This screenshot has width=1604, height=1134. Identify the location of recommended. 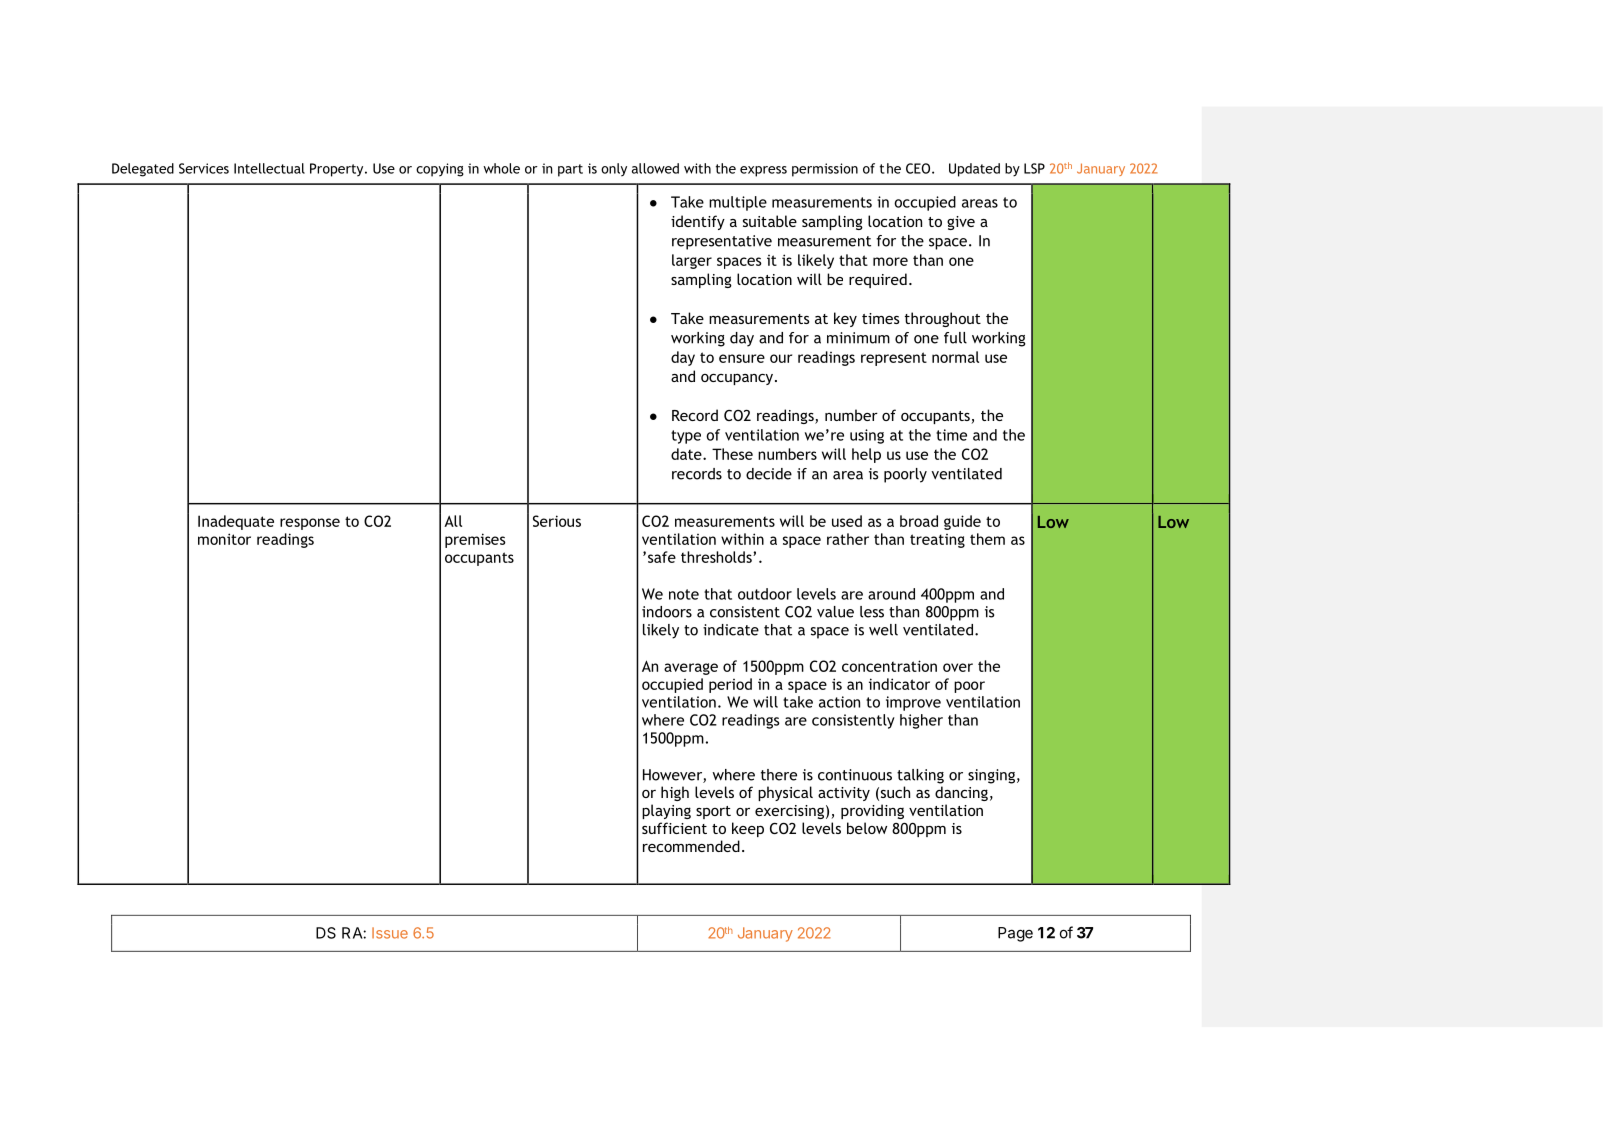
(691, 846).
